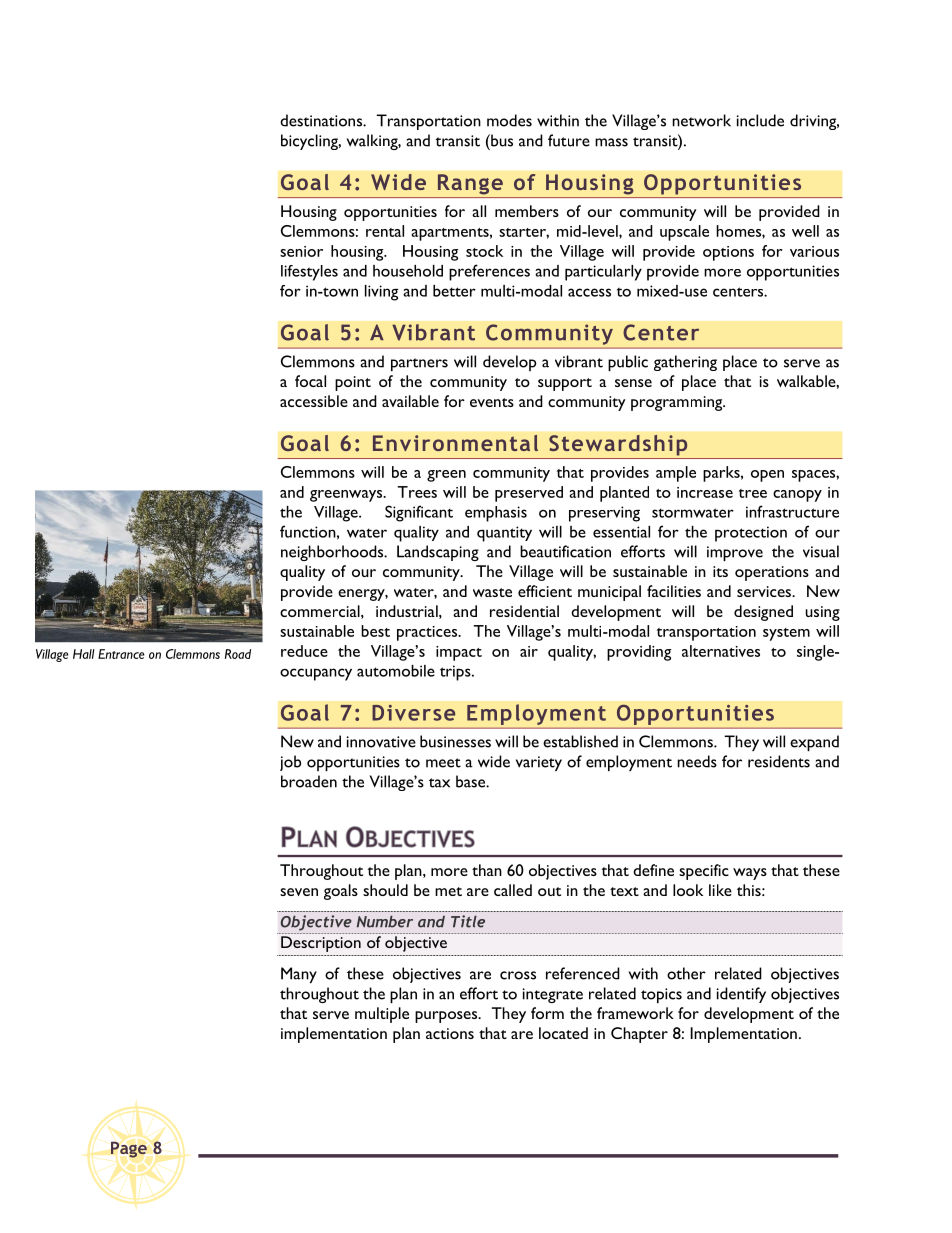 This screenshot has width=952, height=1233. I want to click on Entrance, so click(121, 654).
